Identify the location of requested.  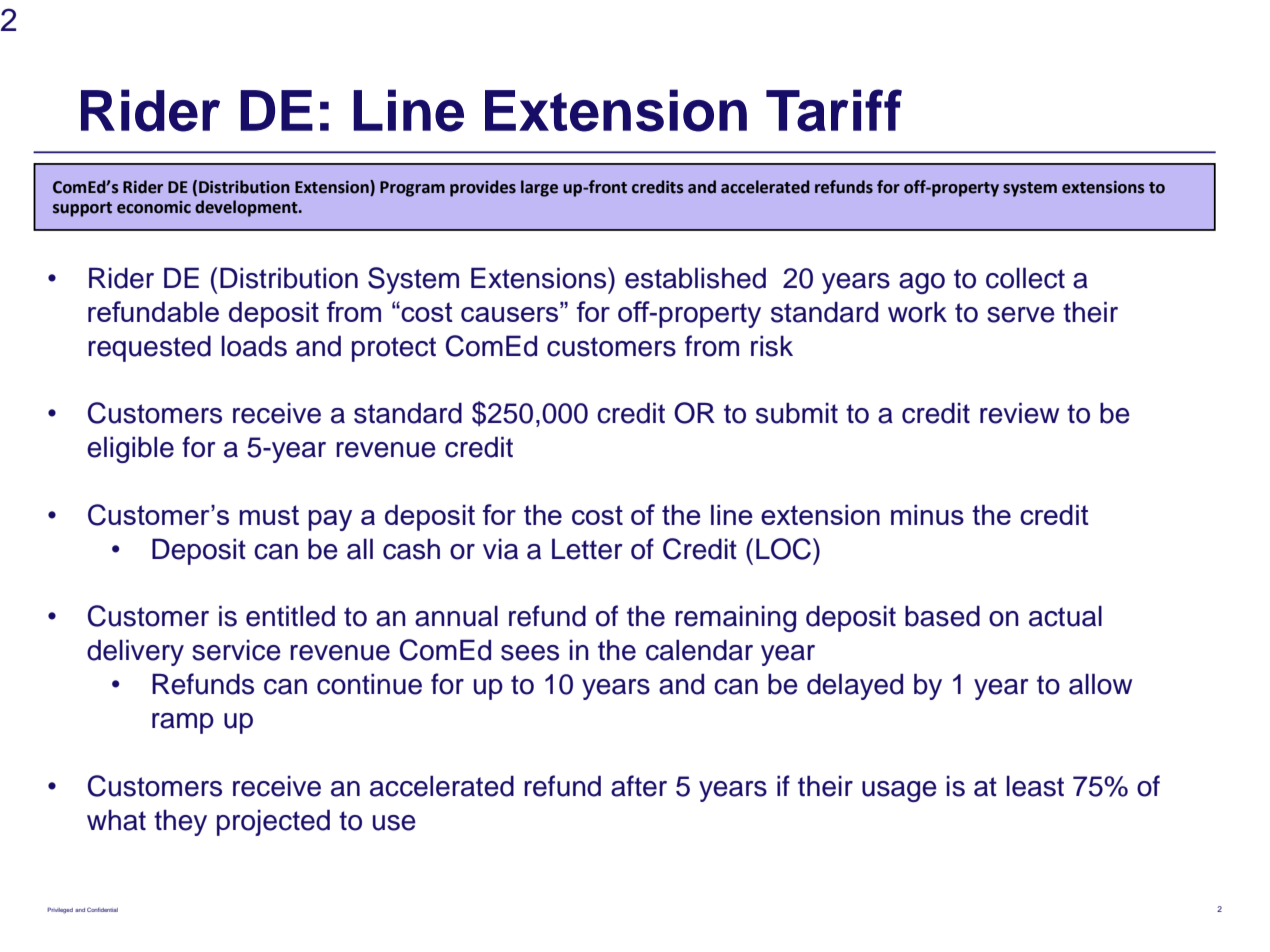
(149, 348).
